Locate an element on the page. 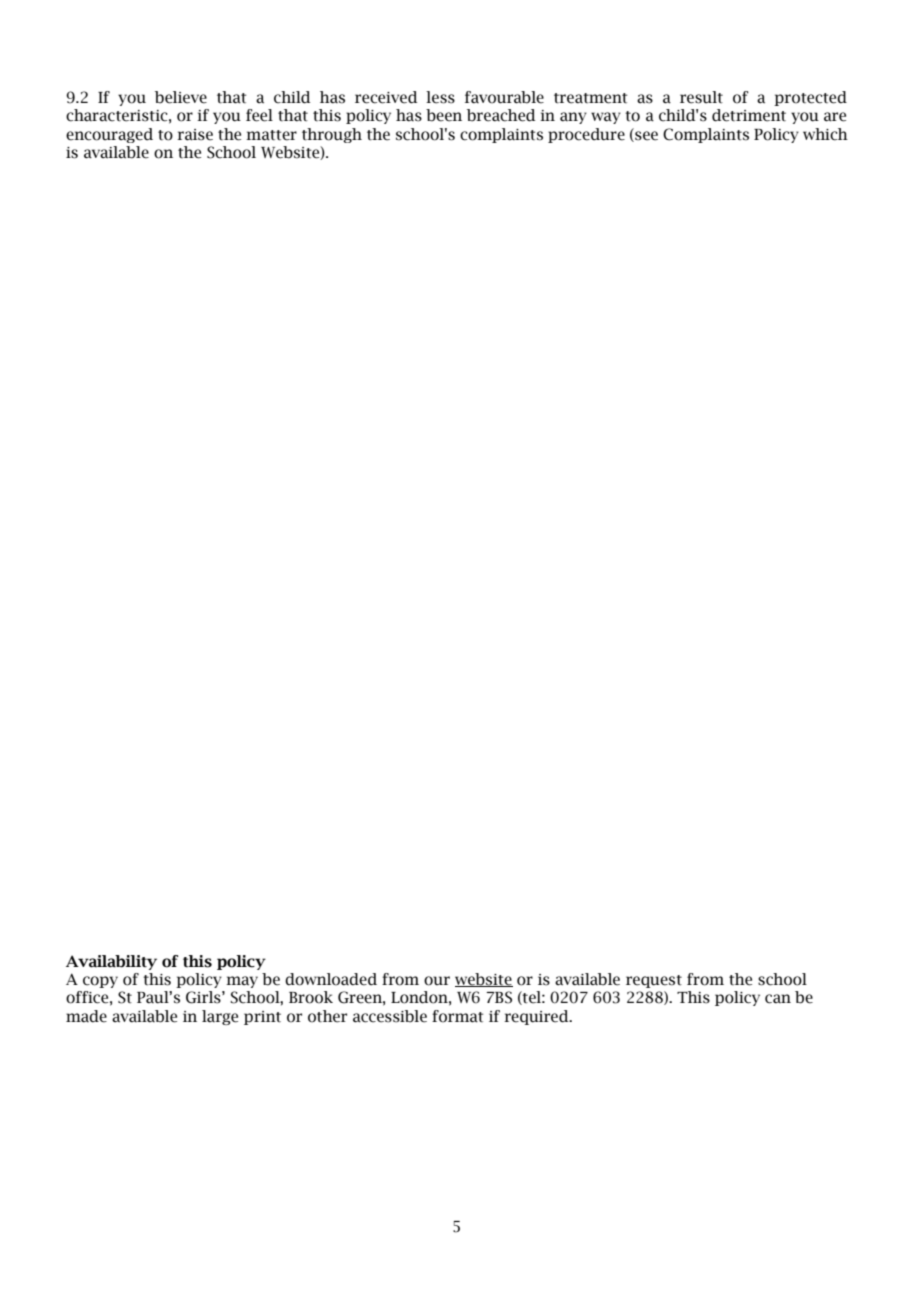 This document has height=1309, width=924. see is located at coordinates (645, 136).
